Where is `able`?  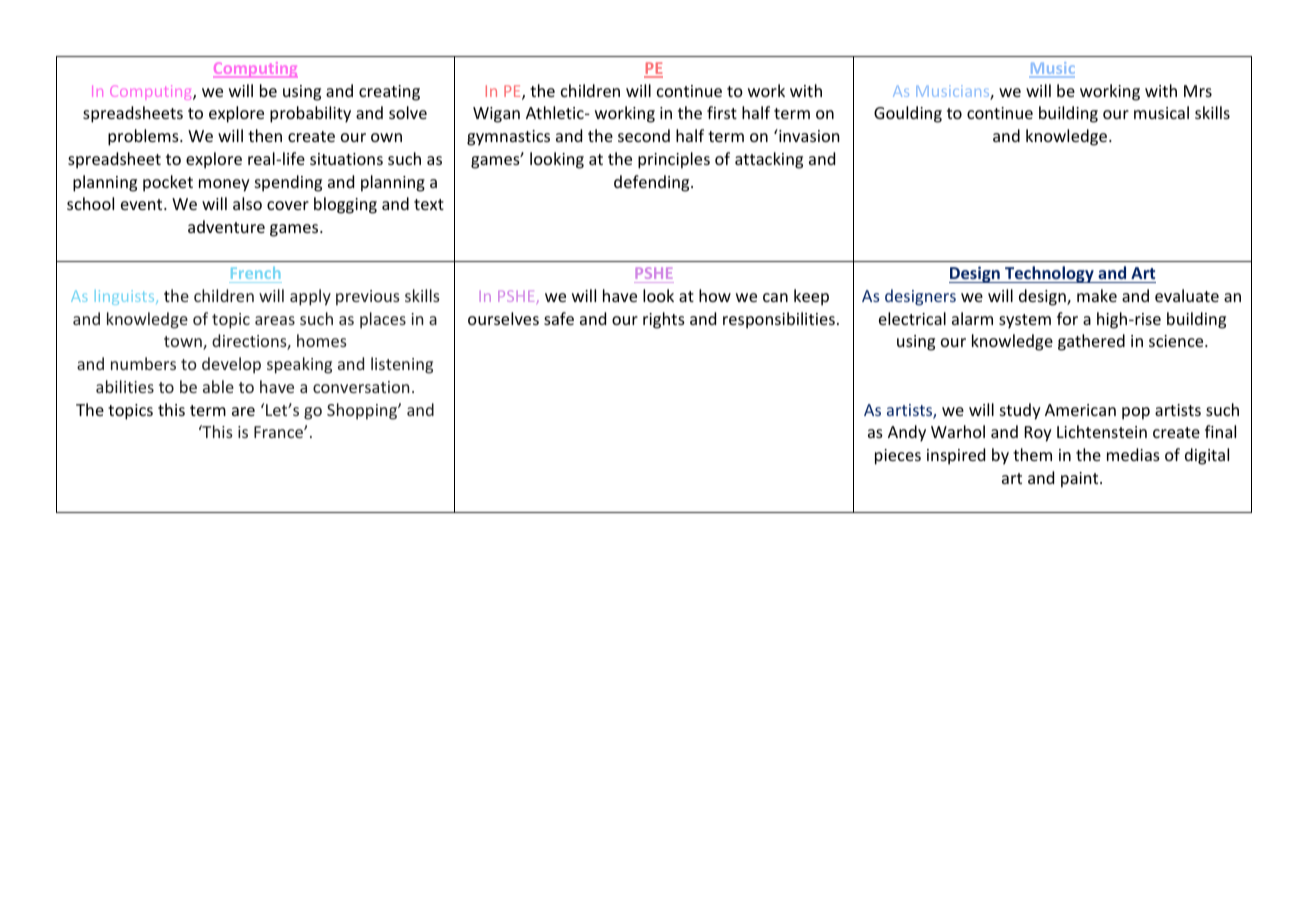
able is located at coordinates (218, 386).
